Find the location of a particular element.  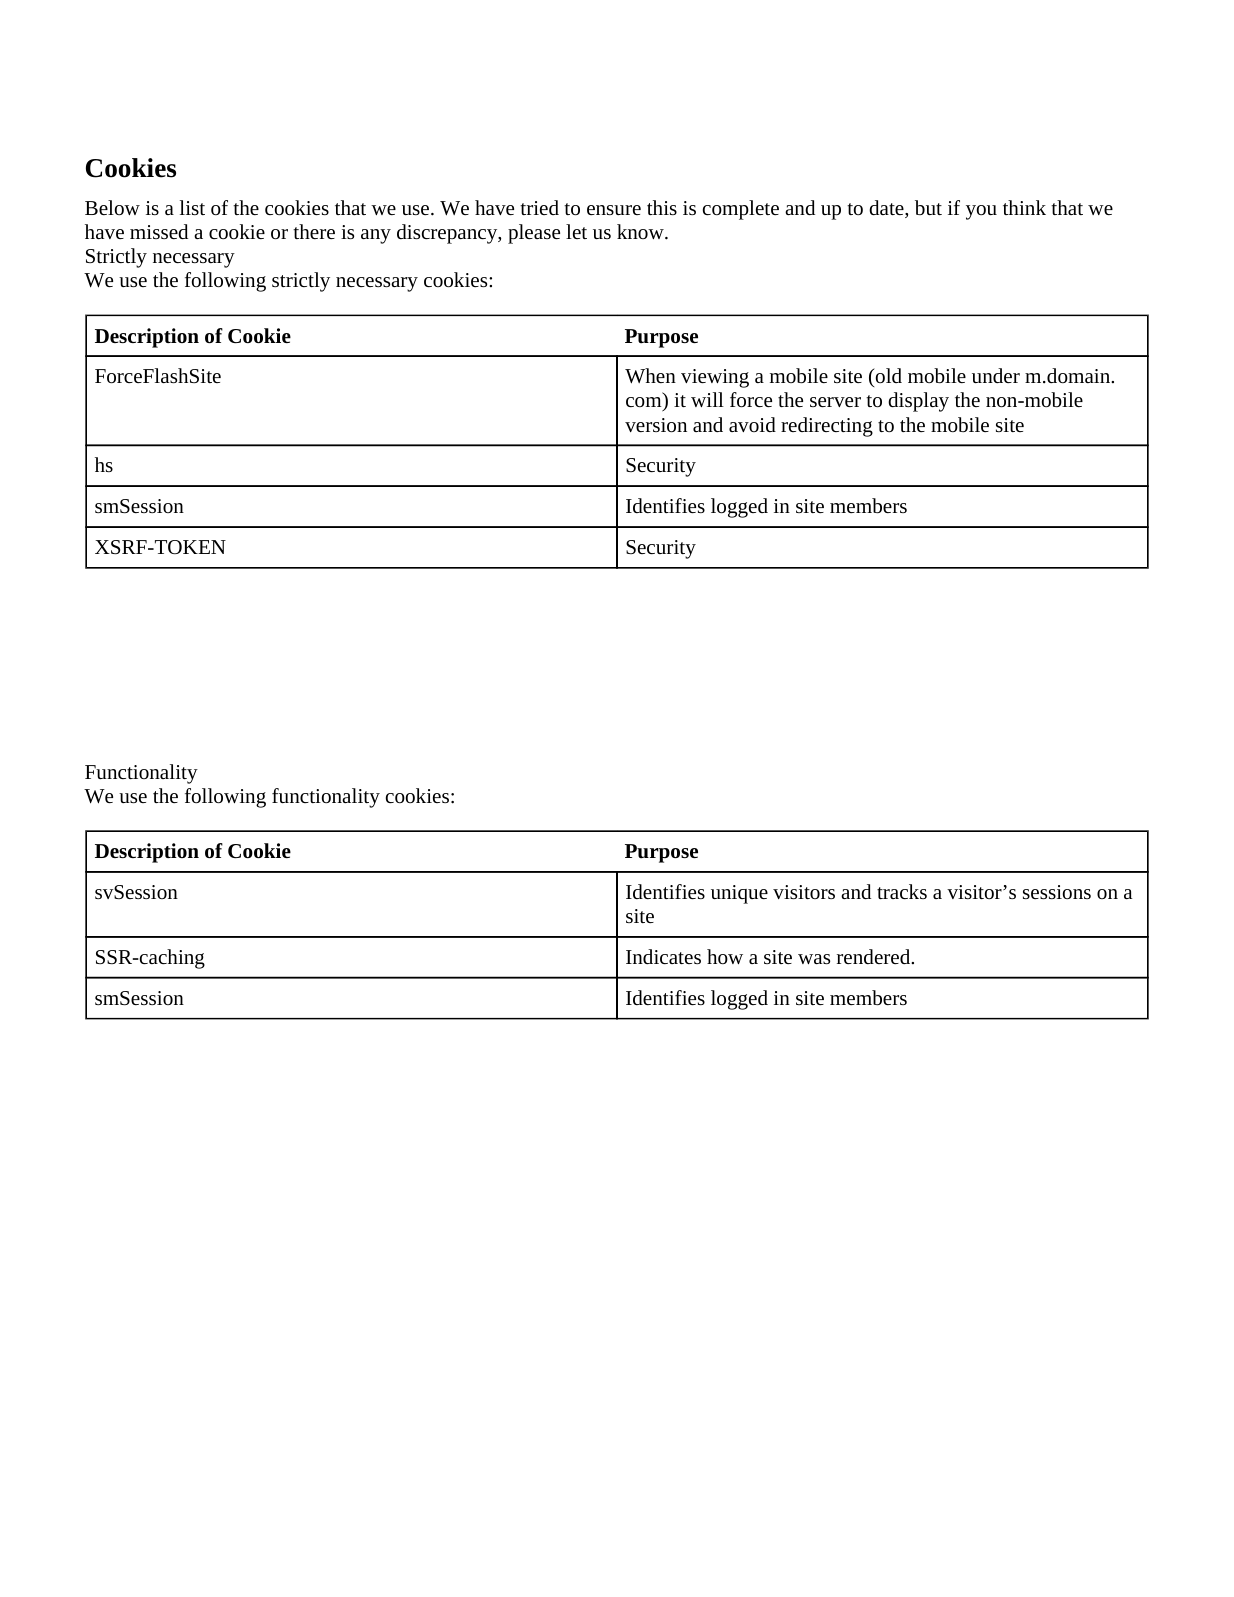

avoid is located at coordinates (752, 424).
